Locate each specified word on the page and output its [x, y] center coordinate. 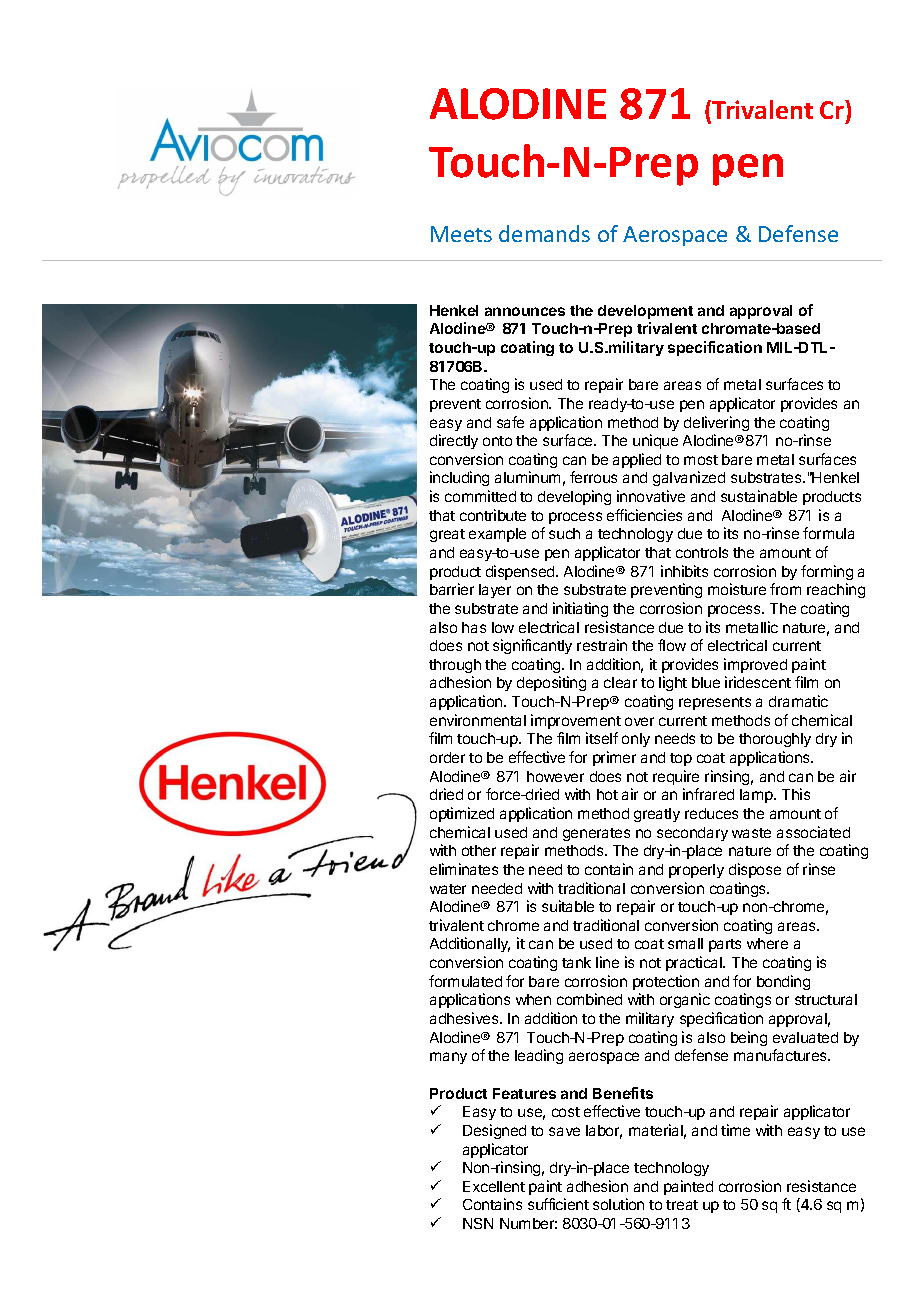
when [533, 999]
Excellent [494, 1186]
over [639, 721]
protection [666, 982]
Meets [461, 234]
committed [480, 496]
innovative [651, 496]
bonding [783, 982]
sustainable [759, 496]
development [645, 312]
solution [618, 1204]
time [735, 1130]
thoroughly [775, 740]
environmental [478, 720]
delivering [716, 423]
